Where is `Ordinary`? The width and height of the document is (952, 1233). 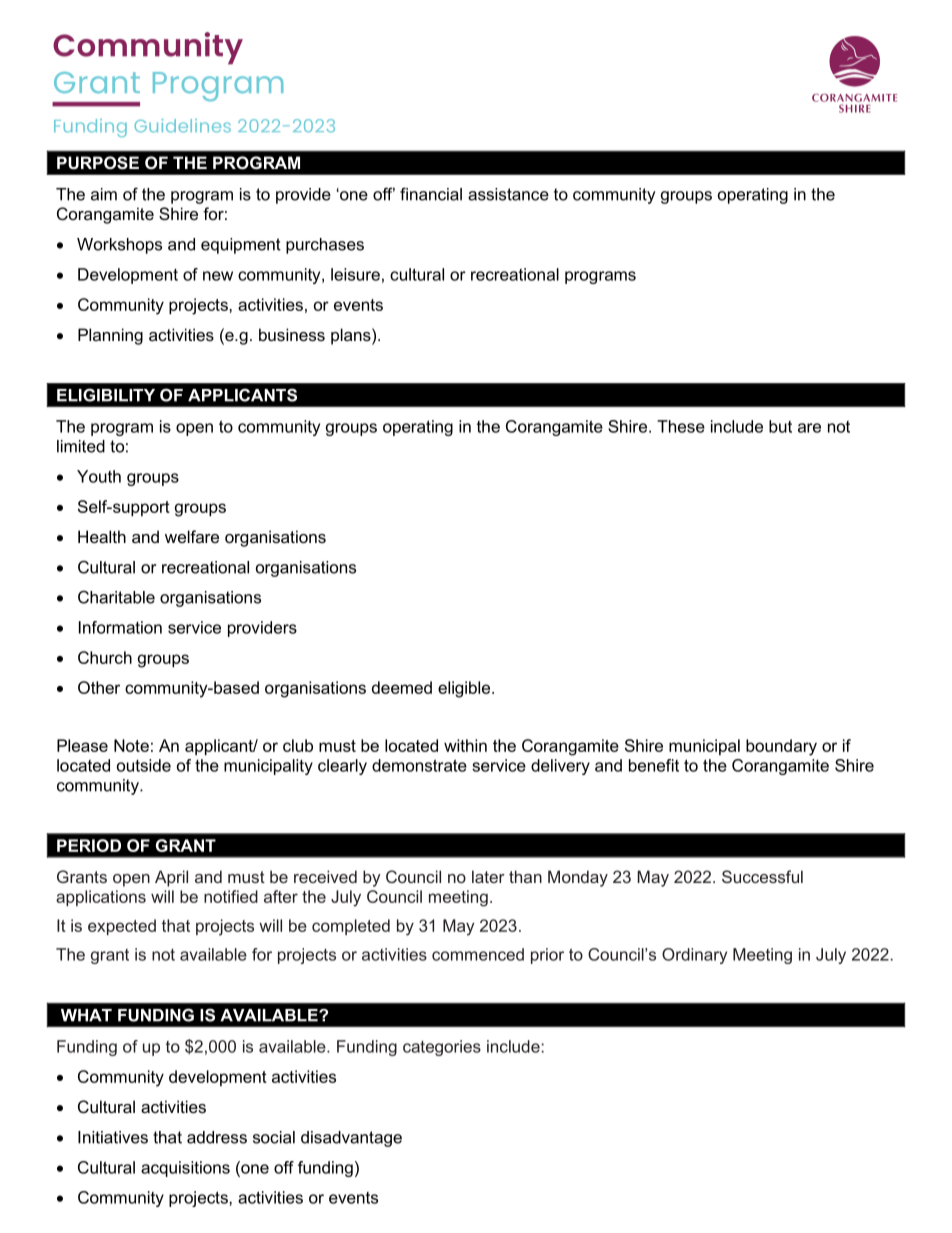
Ordinary is located at coordinates (694, 956).
